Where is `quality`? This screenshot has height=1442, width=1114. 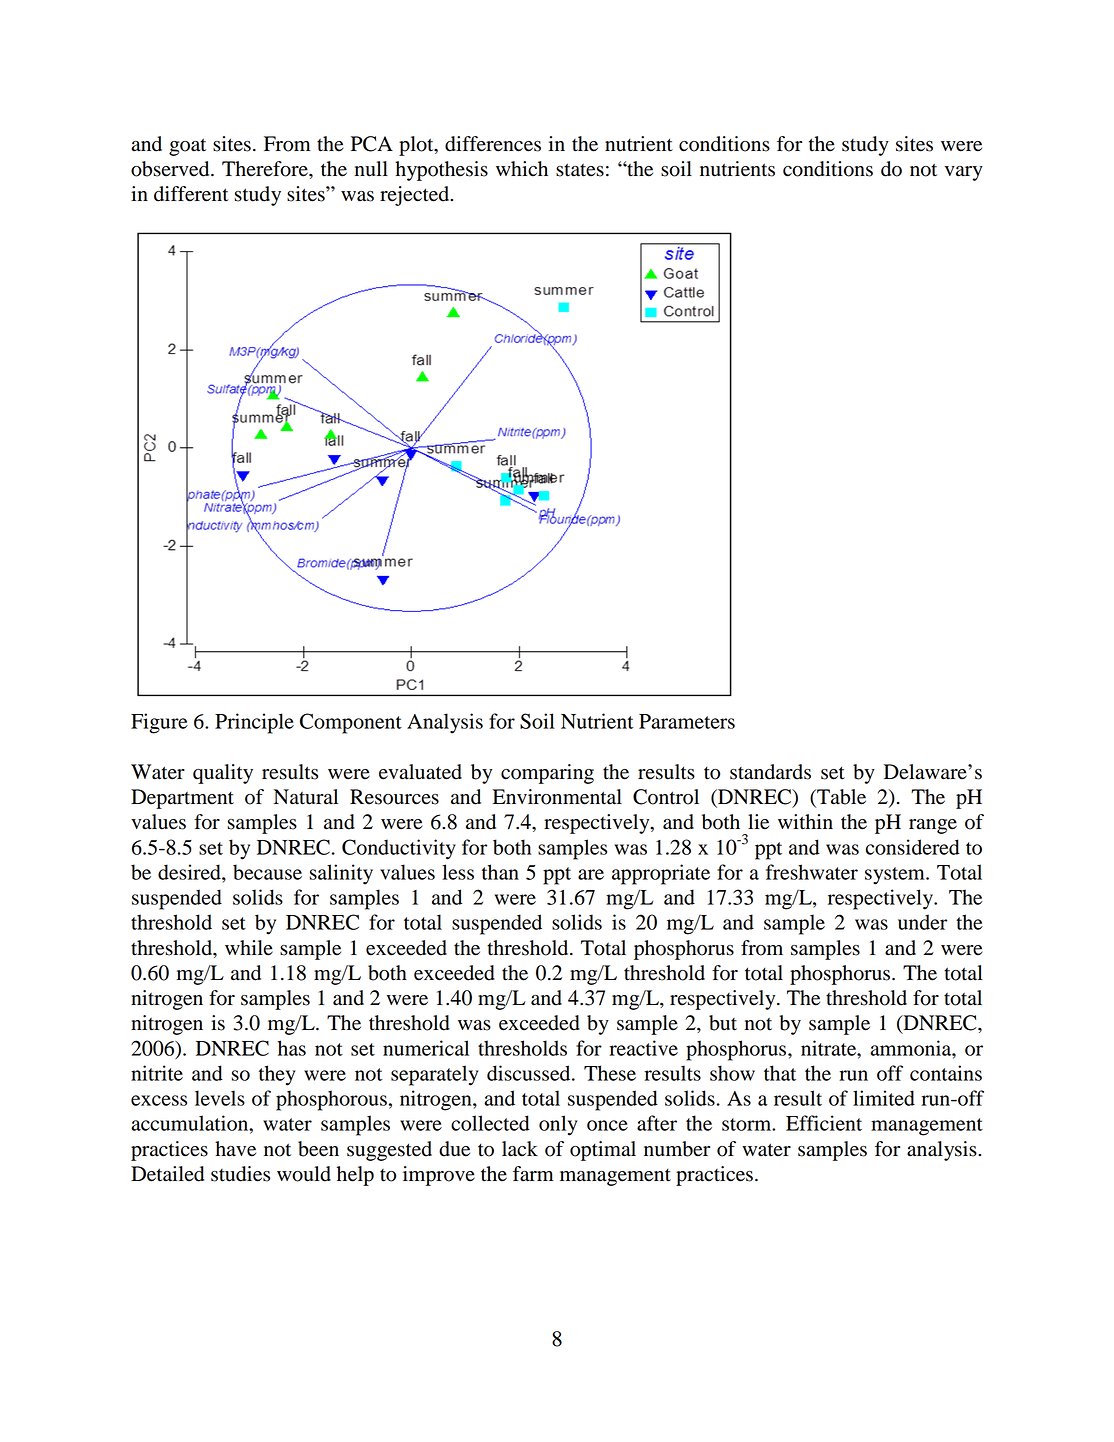
quality is located at coordinates (223, 774).
